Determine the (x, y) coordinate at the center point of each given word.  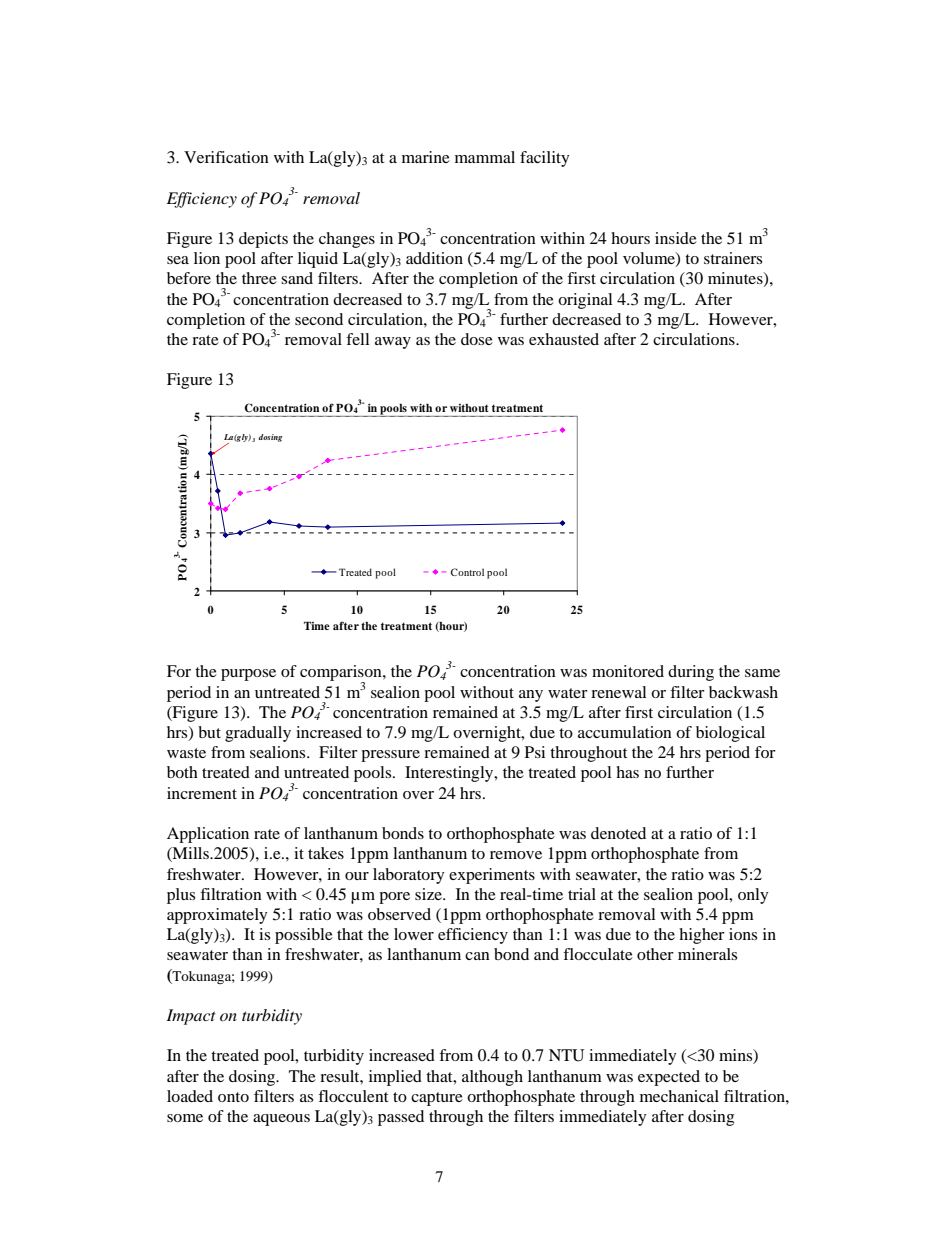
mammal (485, 157)
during (691, 673)
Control (467, 572)
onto (233, 1097)
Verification (226, 157)
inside (676, 238)
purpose (248, 675)
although (492, 1078)
